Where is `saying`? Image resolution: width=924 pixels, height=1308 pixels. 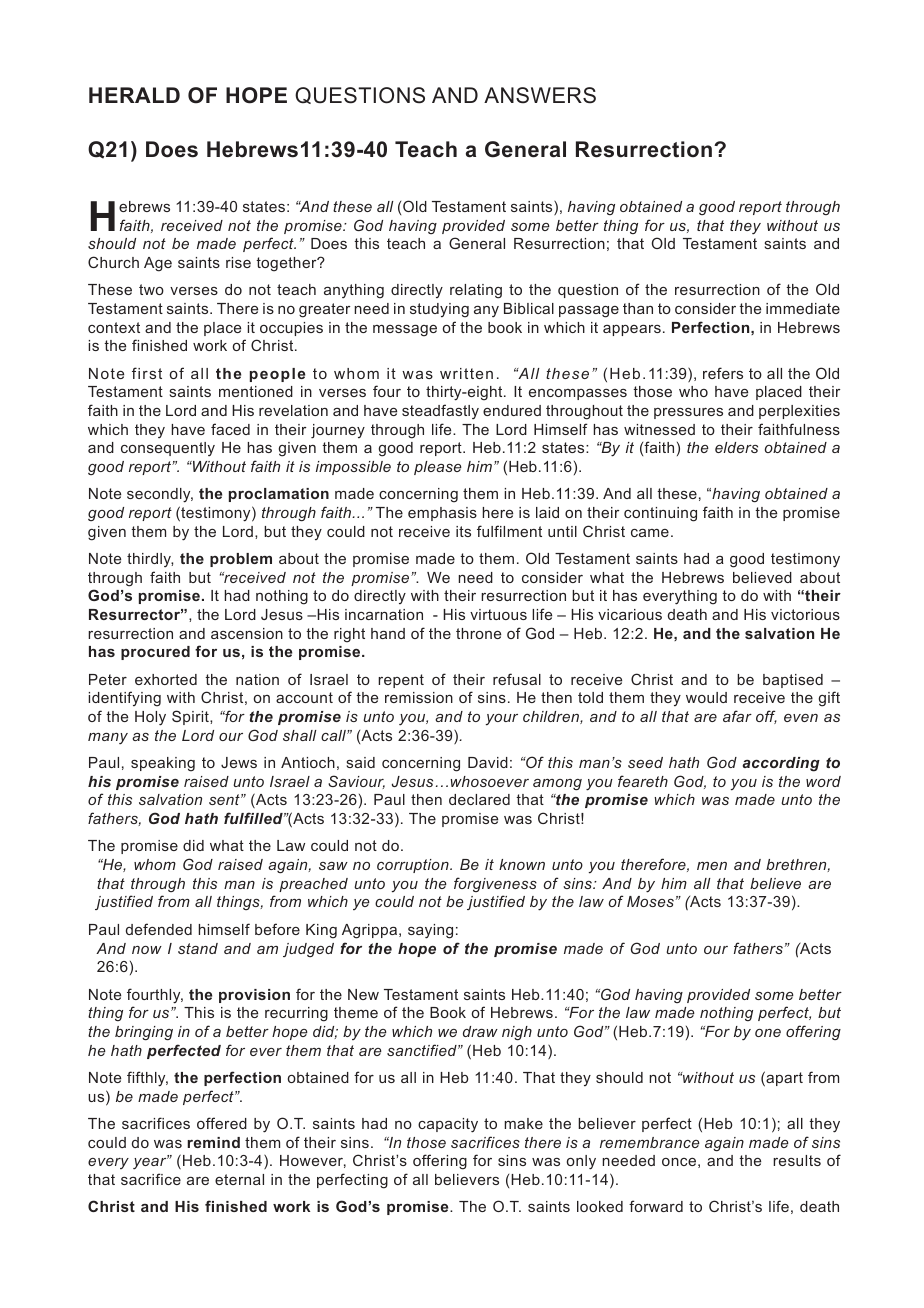
saying is located at coordinates (430, 931).
